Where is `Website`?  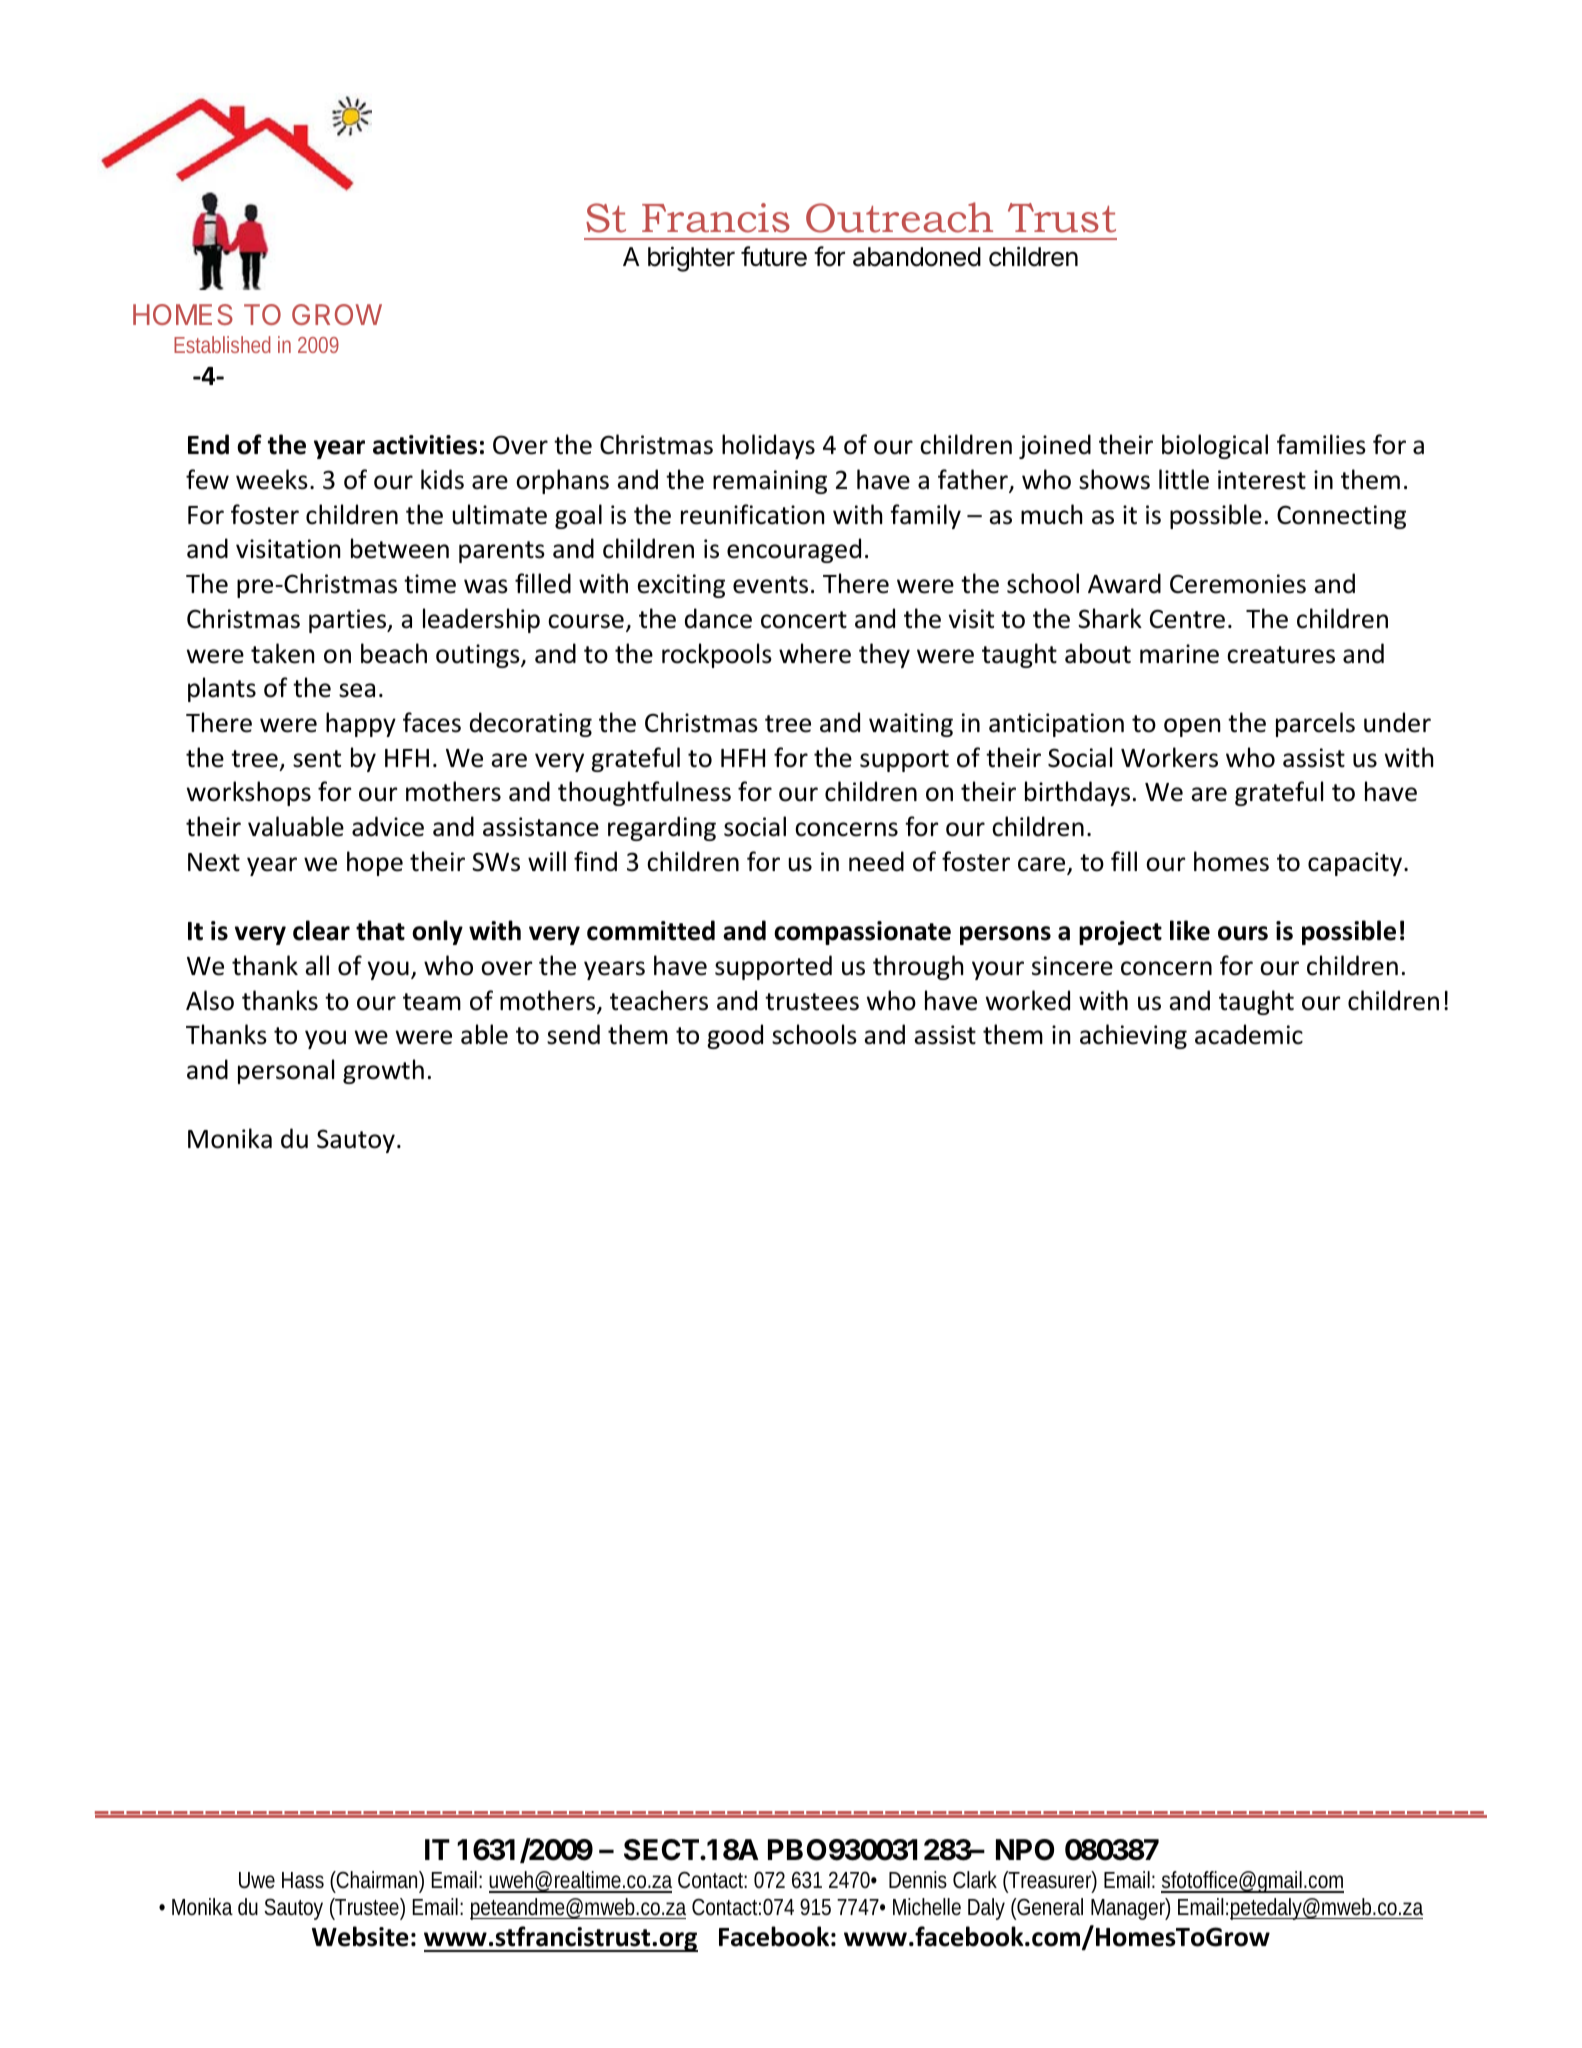 Website is located at coordinates (360, 1936).
